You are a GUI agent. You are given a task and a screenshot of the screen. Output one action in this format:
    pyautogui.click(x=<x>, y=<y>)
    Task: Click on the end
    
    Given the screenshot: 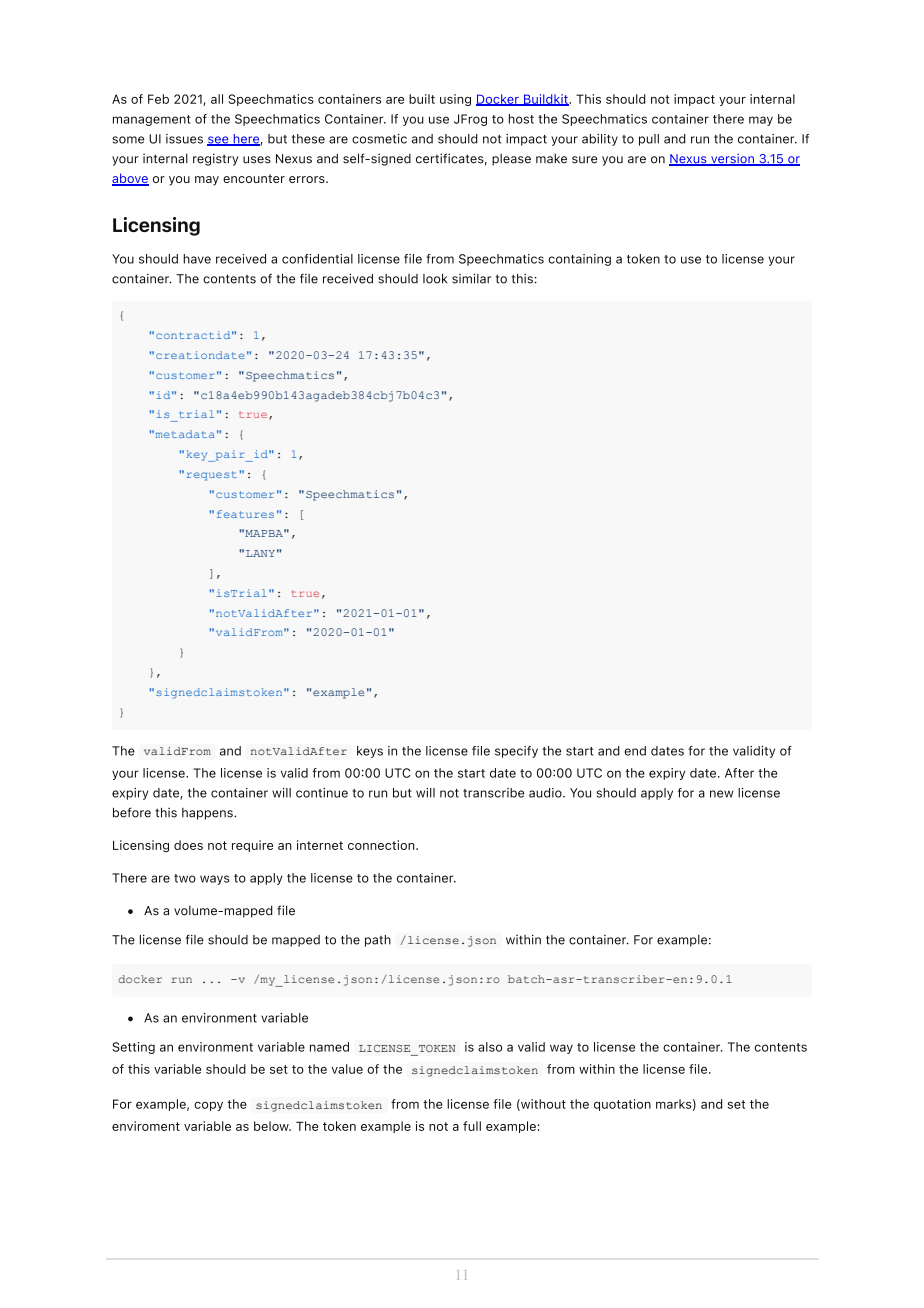 What is the action you would take?
    pyautogui.click(x=635, y=751)
